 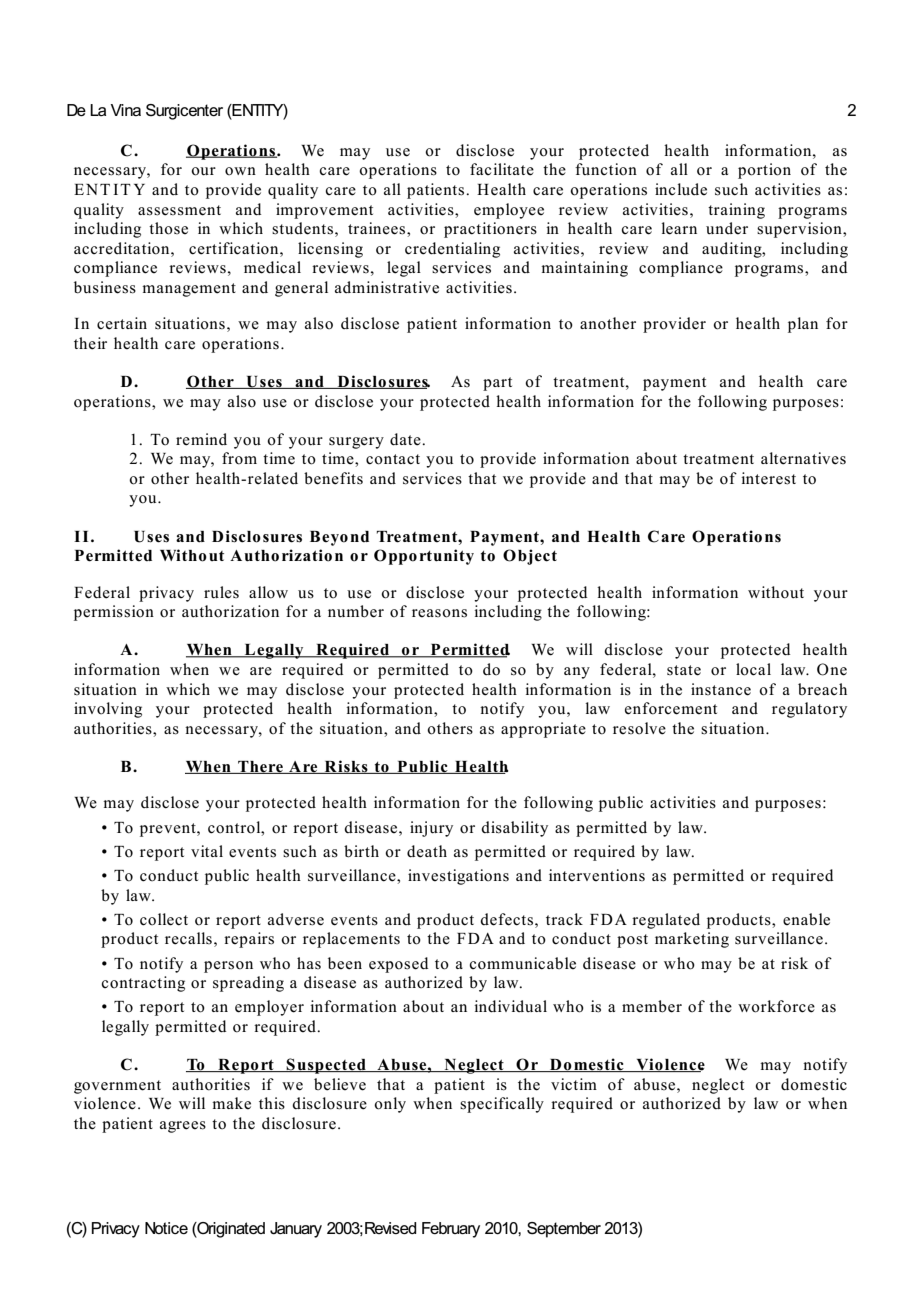 I want to click on rules, so click(x=221, y=592).
